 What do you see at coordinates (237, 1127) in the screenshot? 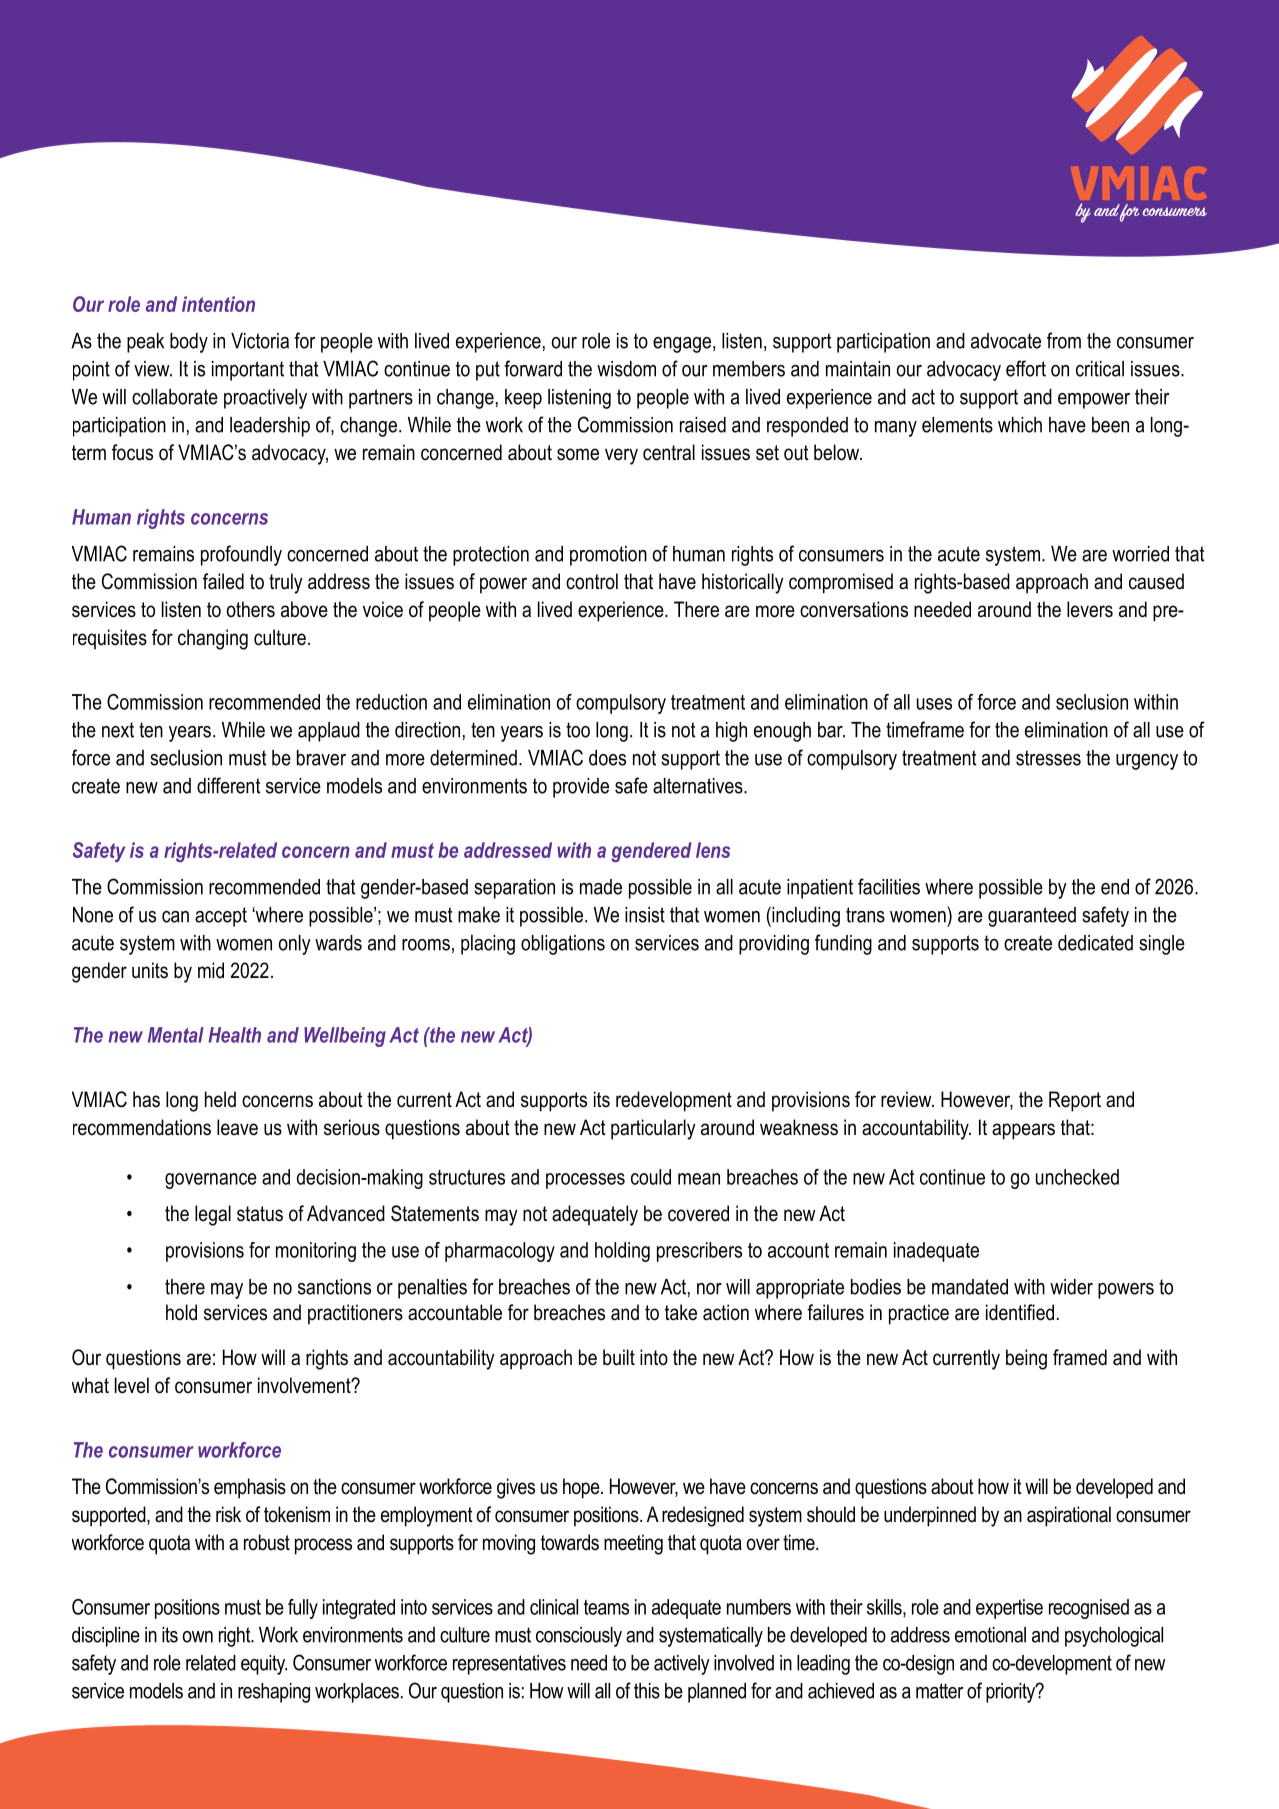
I see `leave` at bounding box center [237, 1127].
